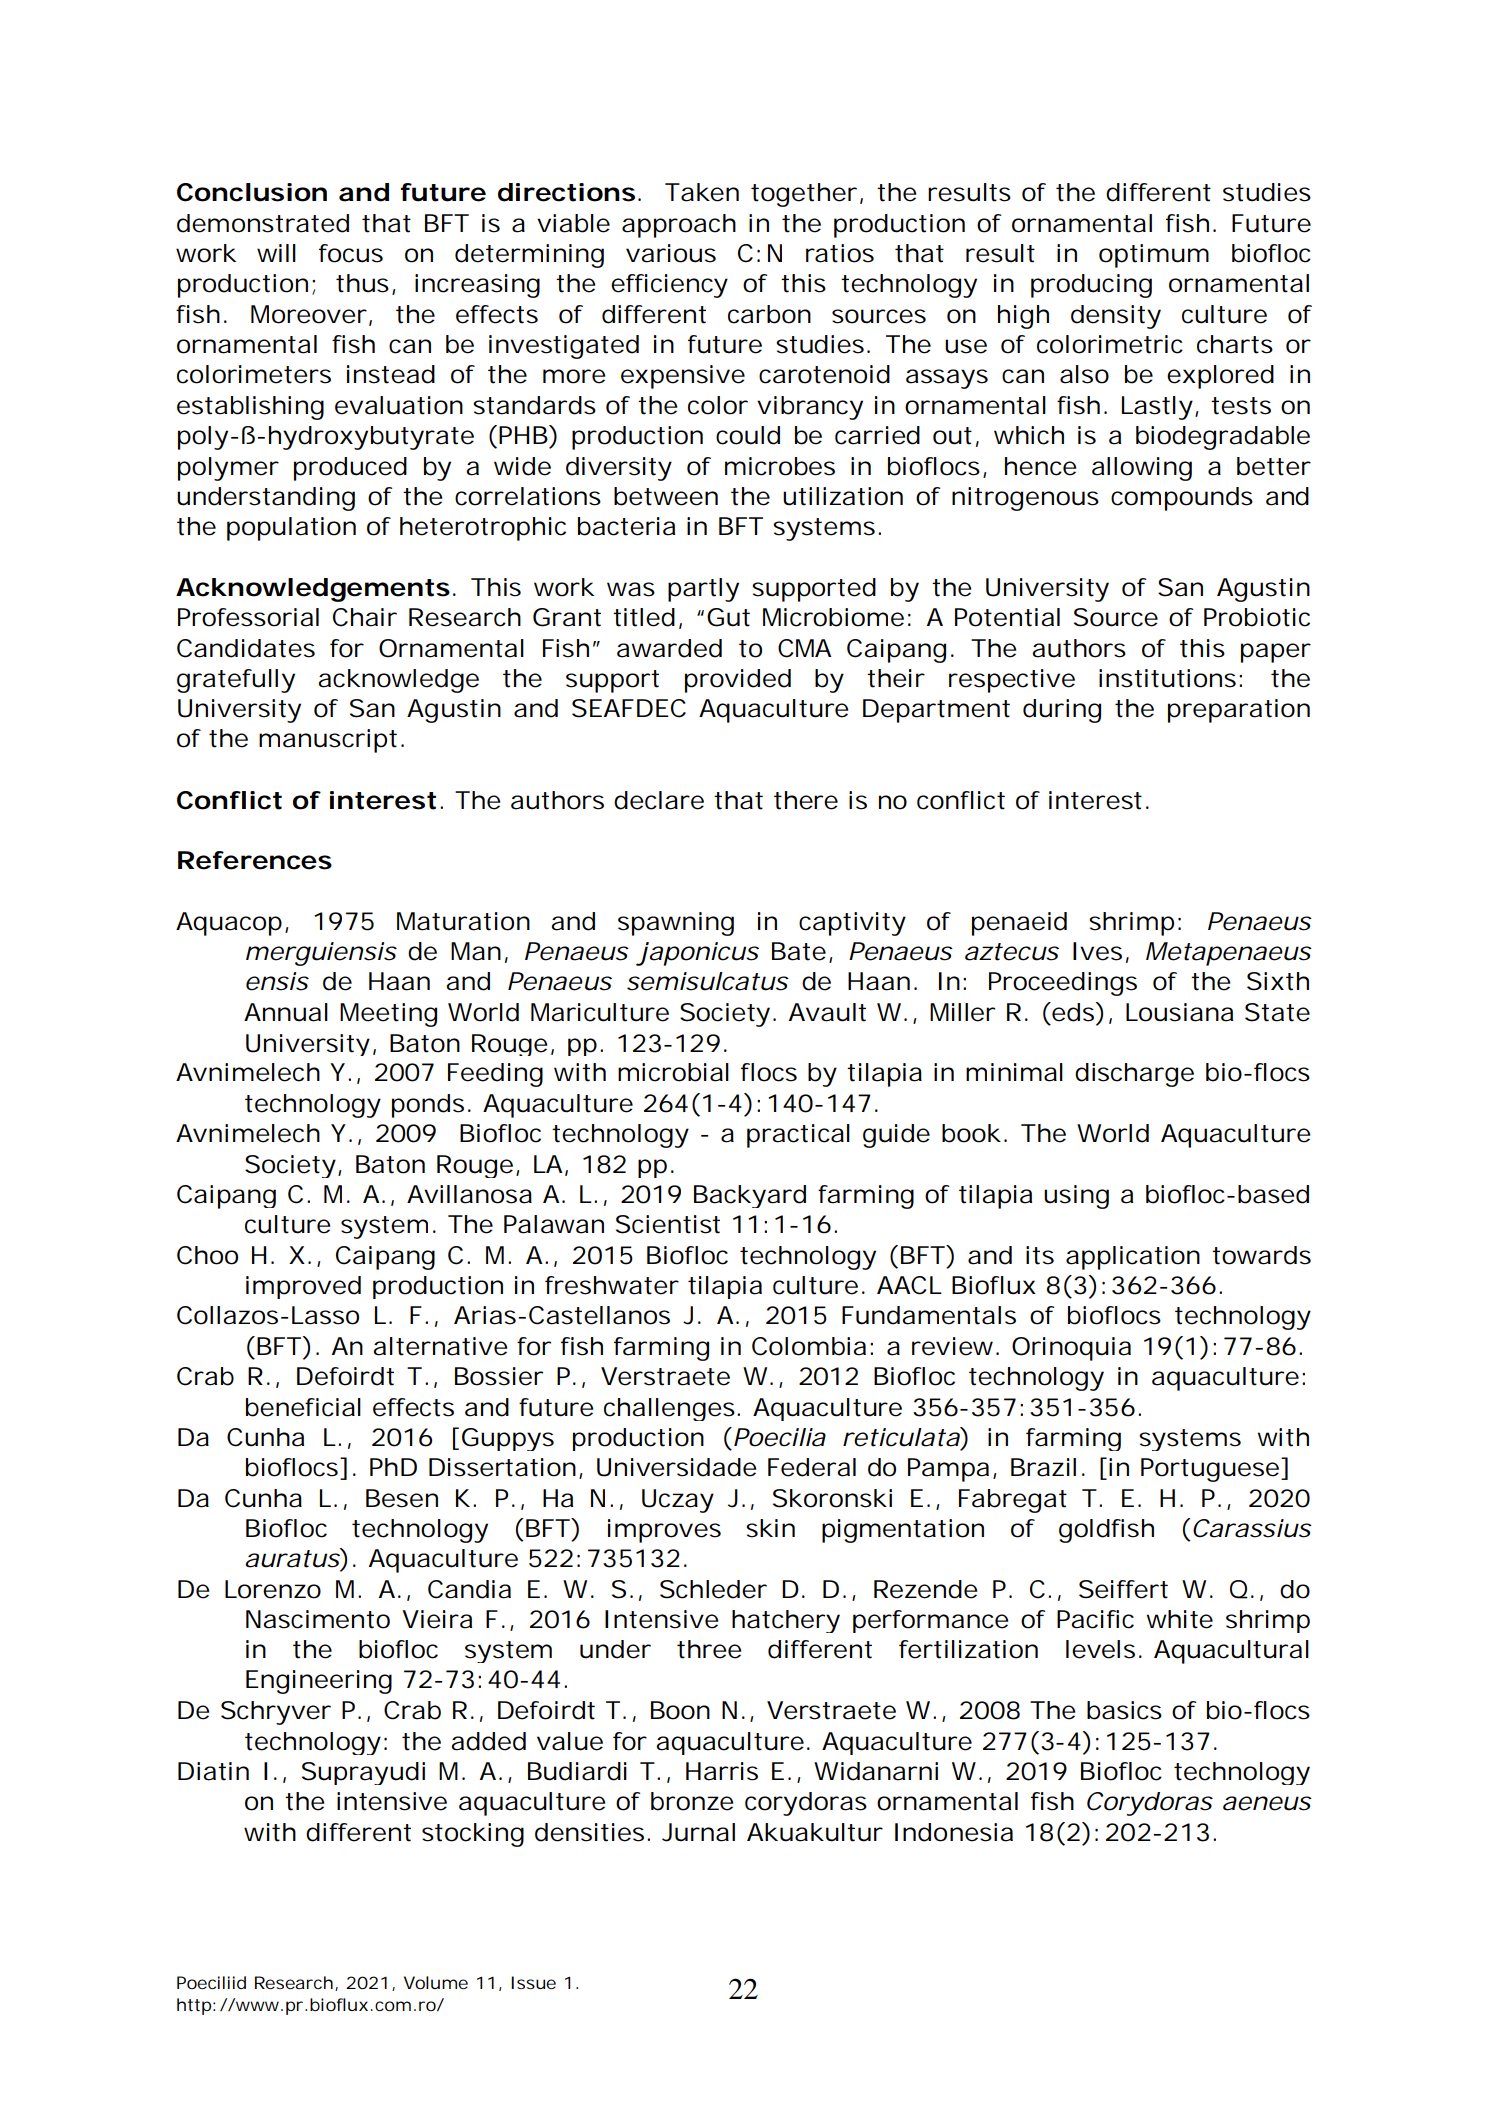 This image has height=2103, width=1486. What do you see at coordinates (1022, 317) in the image?
I see `high` at bounding box center [1022, 317].
